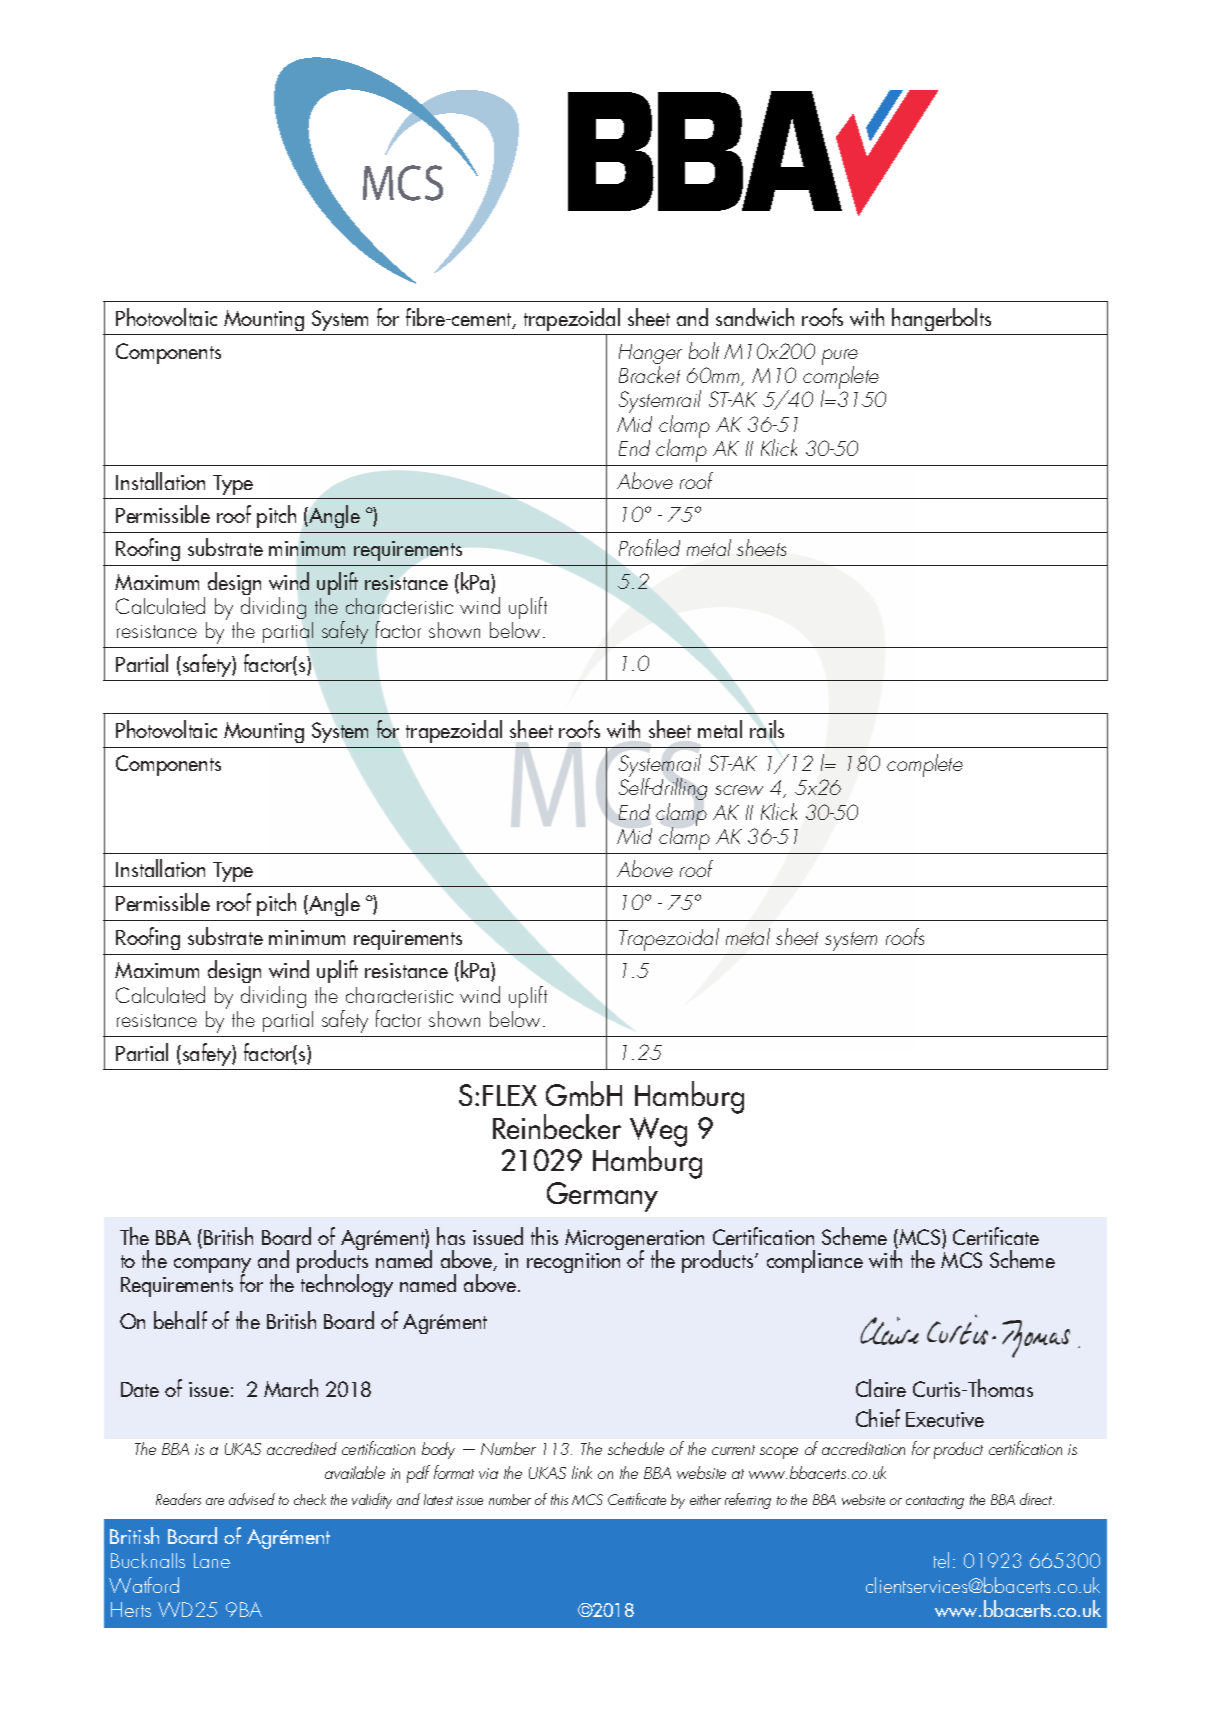 The image size is (1211, 1713). Describe the element at coordinates (881, 1388) in the document. I see `Claire` at that location.
